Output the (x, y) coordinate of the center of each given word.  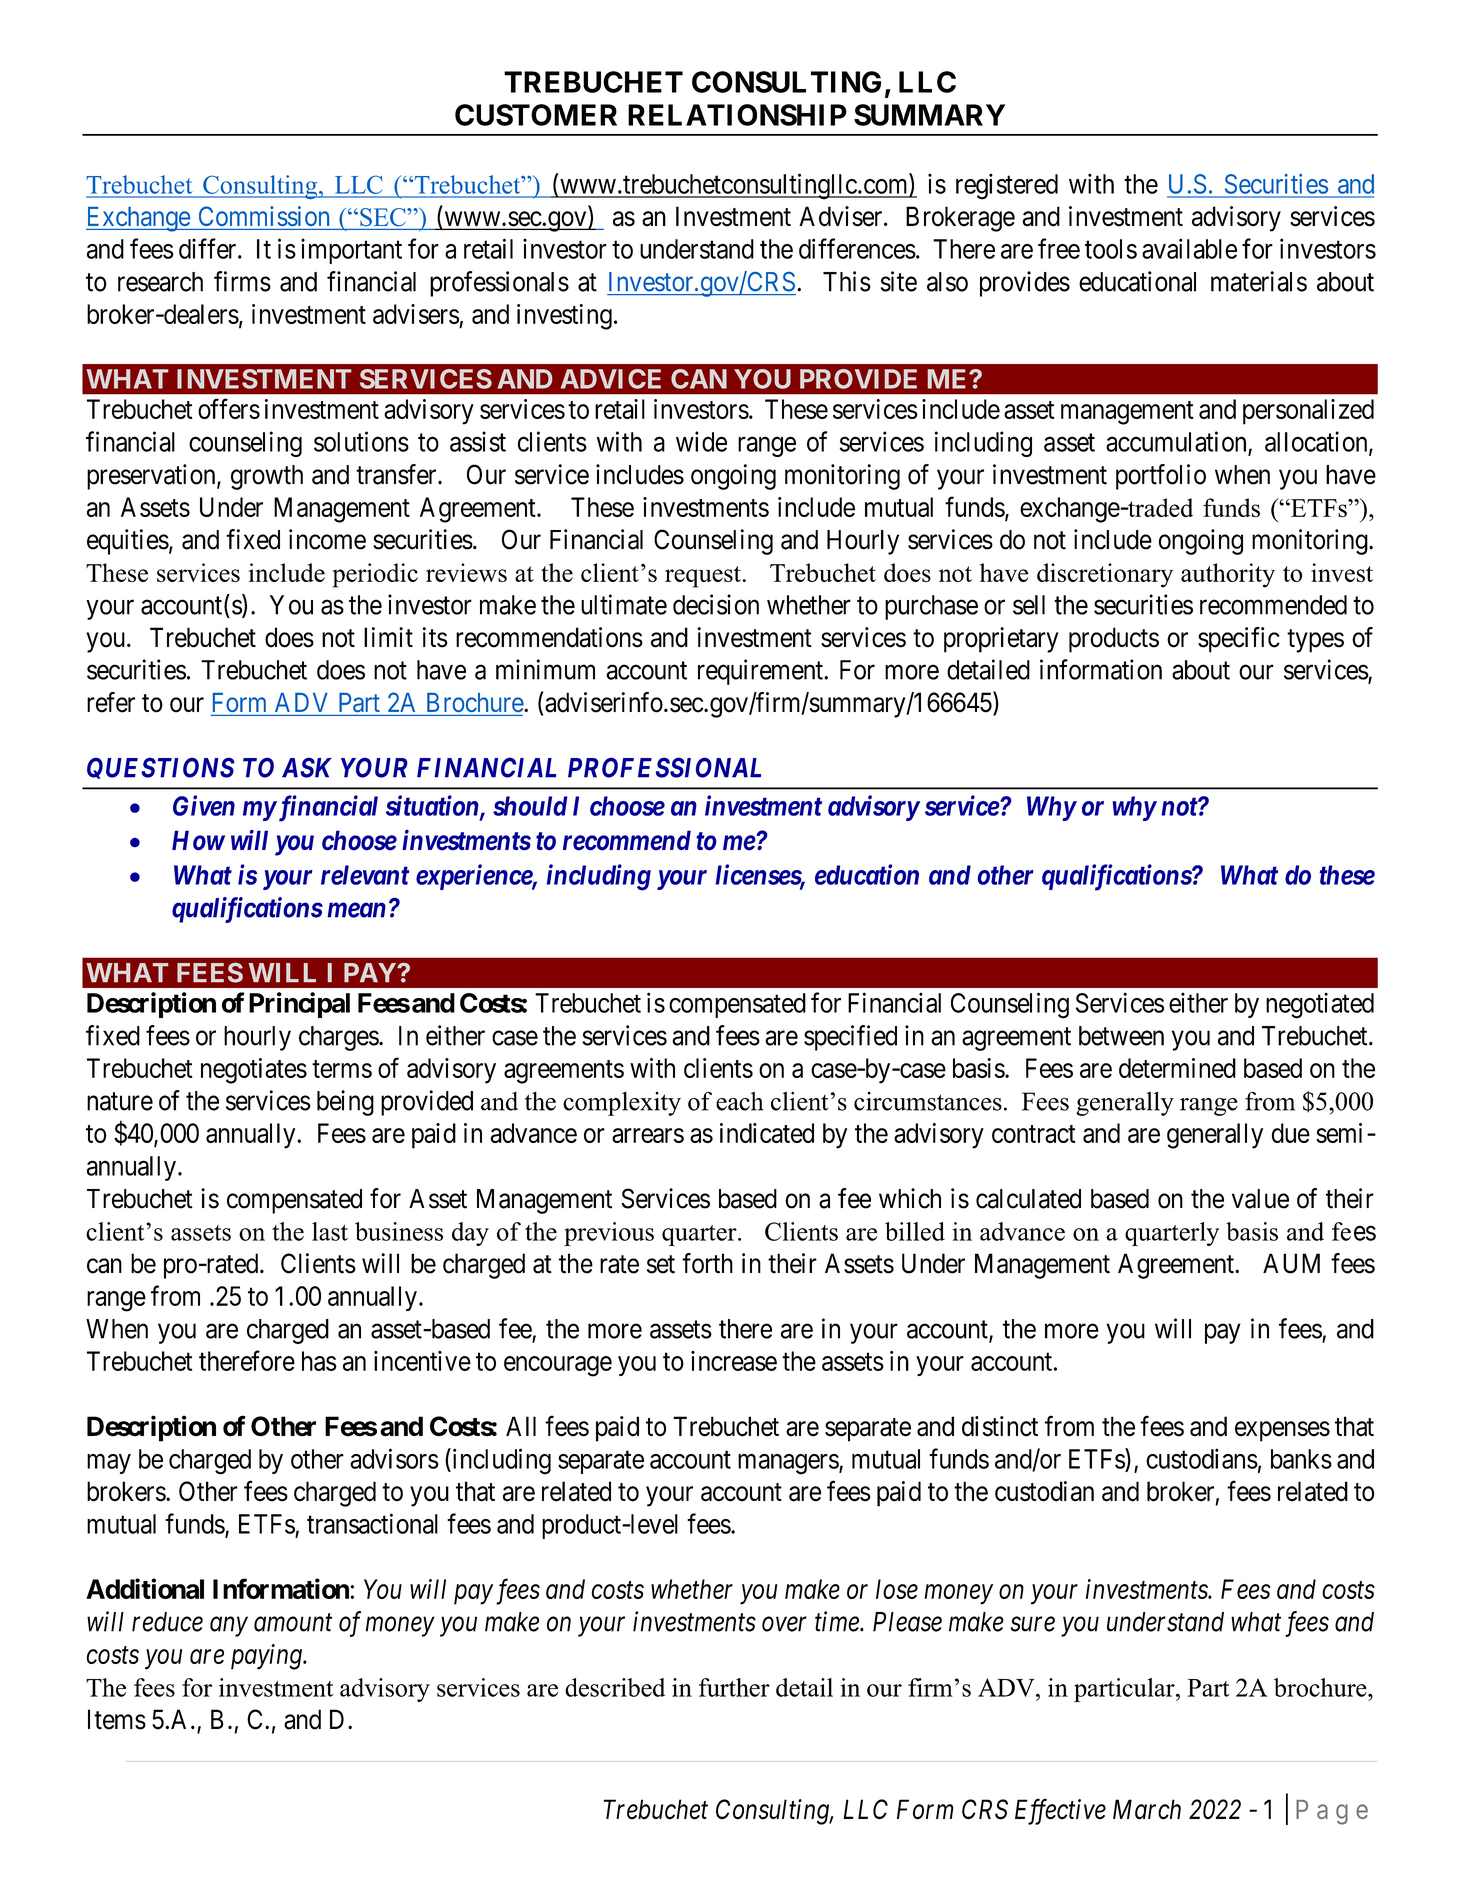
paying (267, 1657)
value (1260, 1199)
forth (707, 1263)
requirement (761, 672)
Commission (264, 216)
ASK (307, 767)
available (1189, 248)
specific (1239, 640)
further (734, 1687)
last (330, 1231)
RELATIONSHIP (737, 115)
